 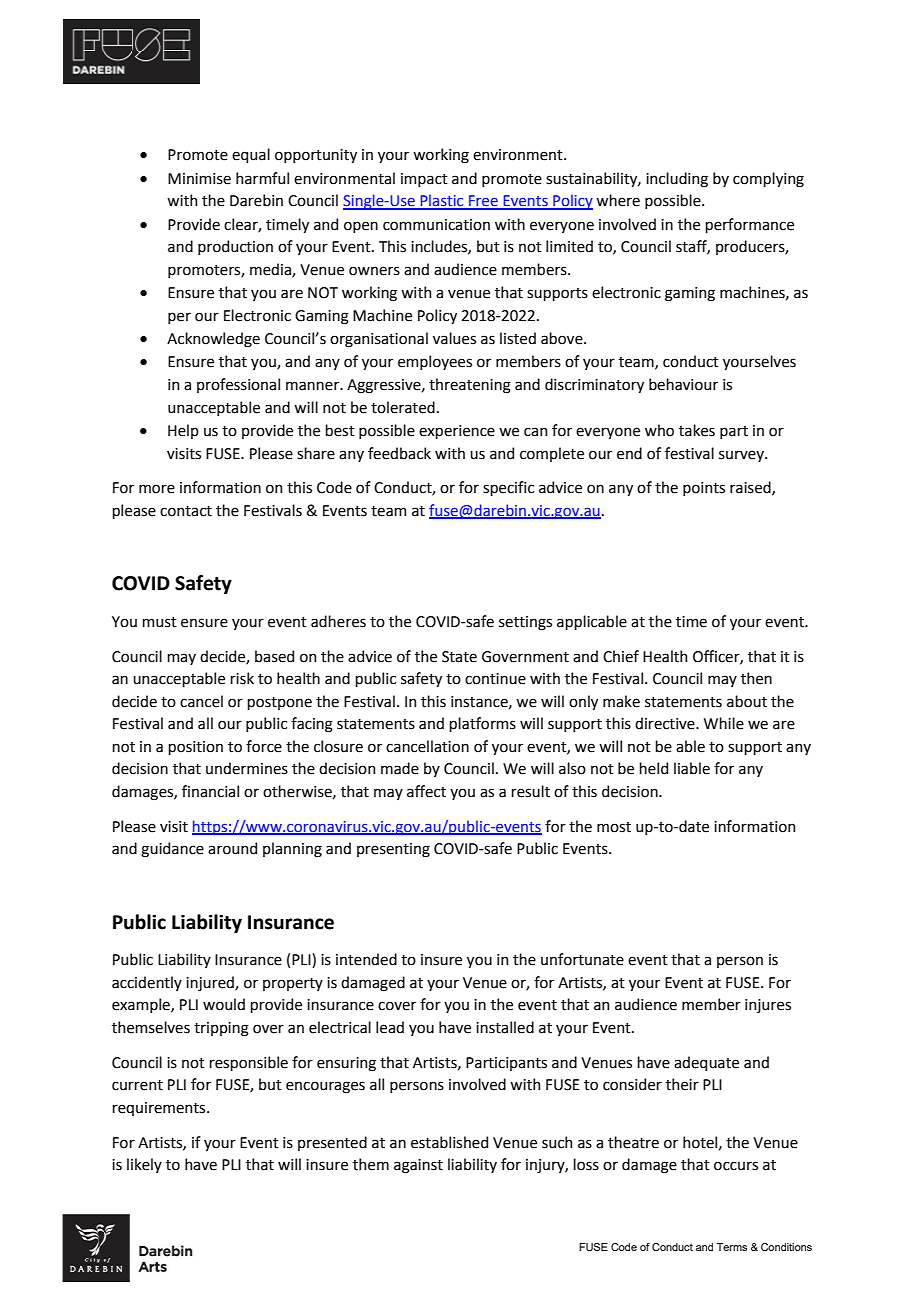 What do you see at coordinates (242, 678) in the page?
I see `risk` at bounding box center [242, 678].
